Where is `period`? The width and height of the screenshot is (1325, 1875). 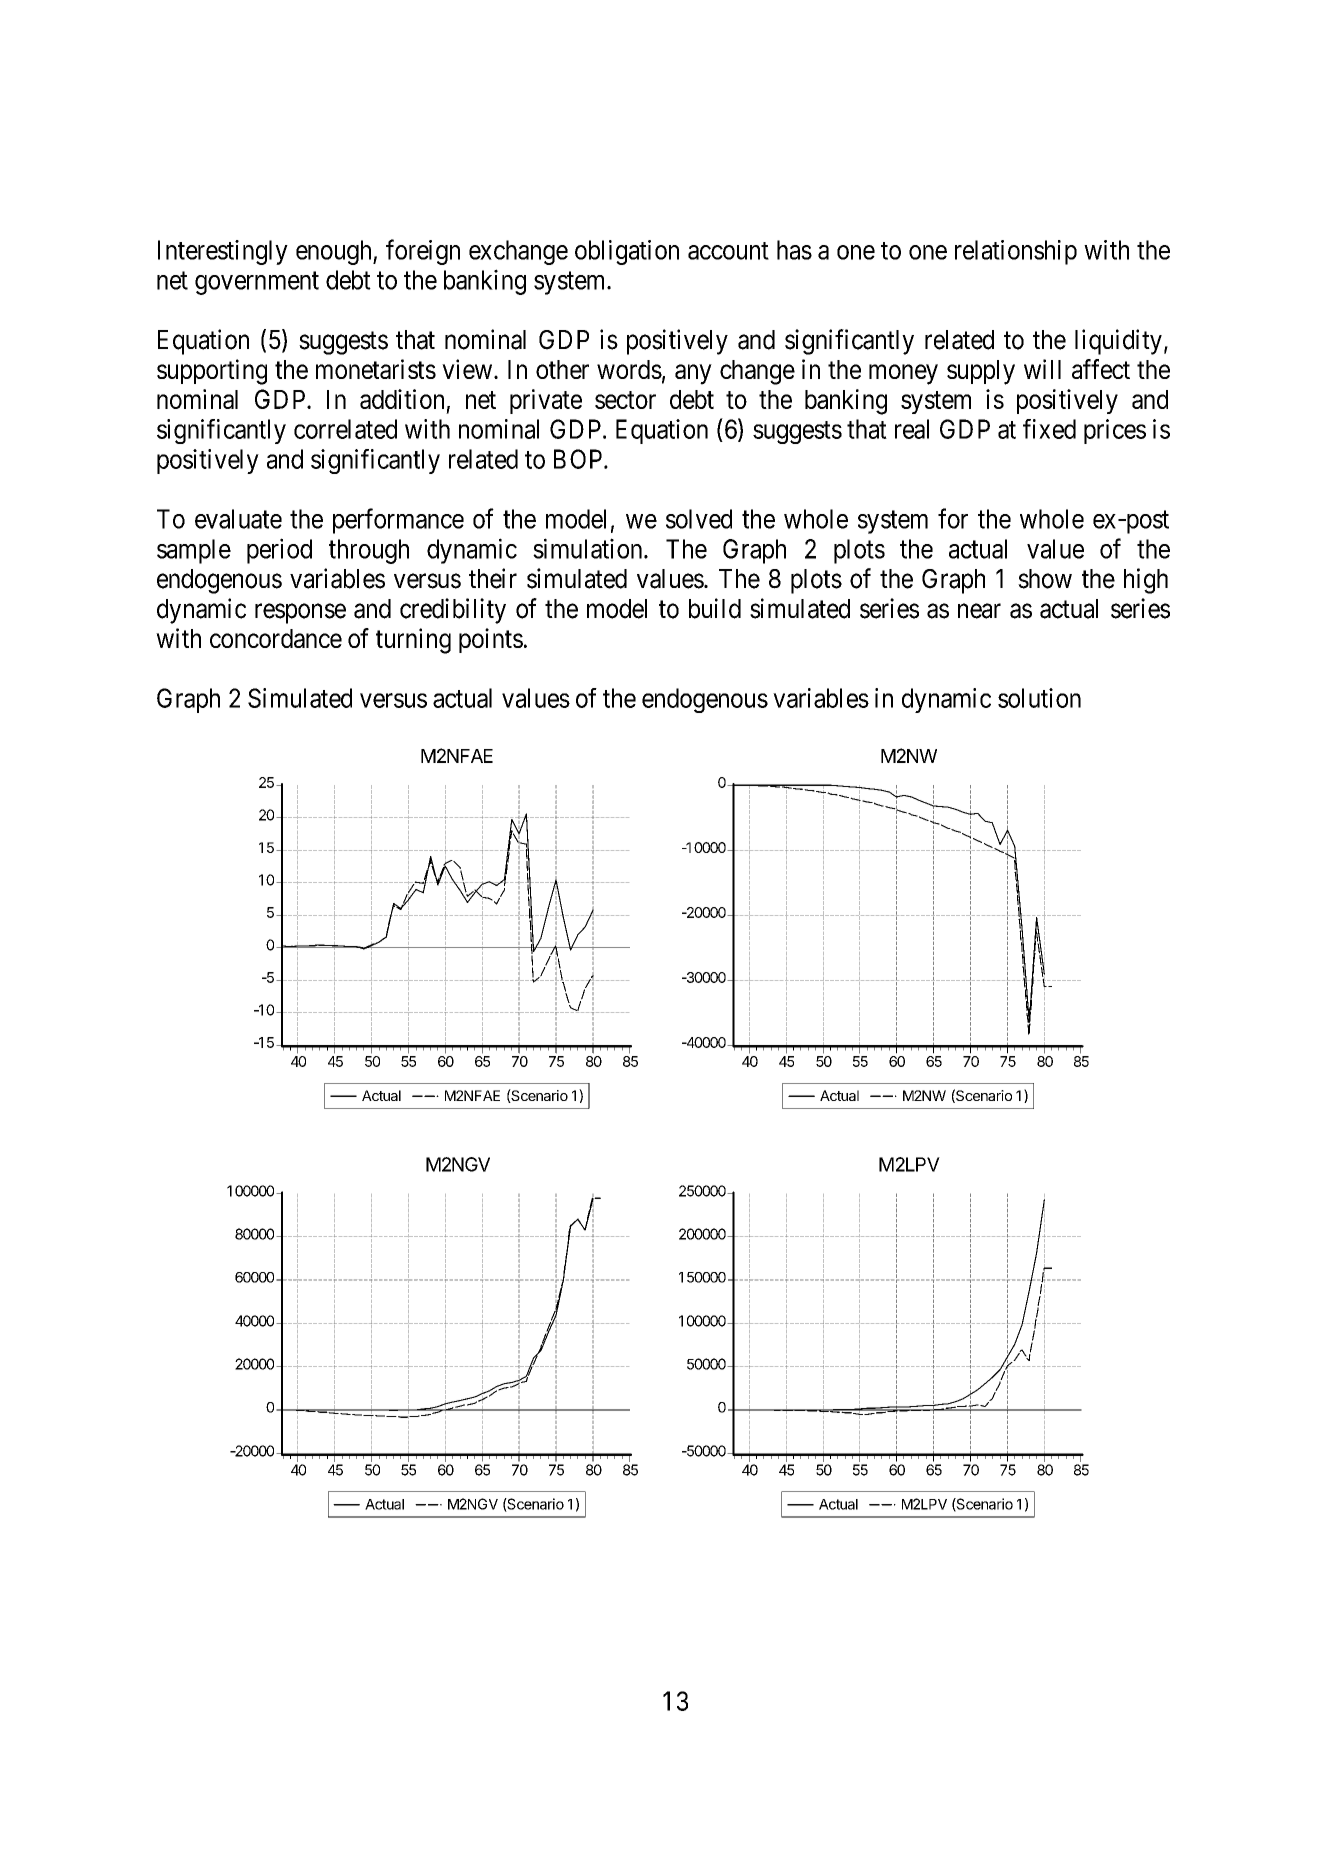 period is located at coordinates (279, 551).
